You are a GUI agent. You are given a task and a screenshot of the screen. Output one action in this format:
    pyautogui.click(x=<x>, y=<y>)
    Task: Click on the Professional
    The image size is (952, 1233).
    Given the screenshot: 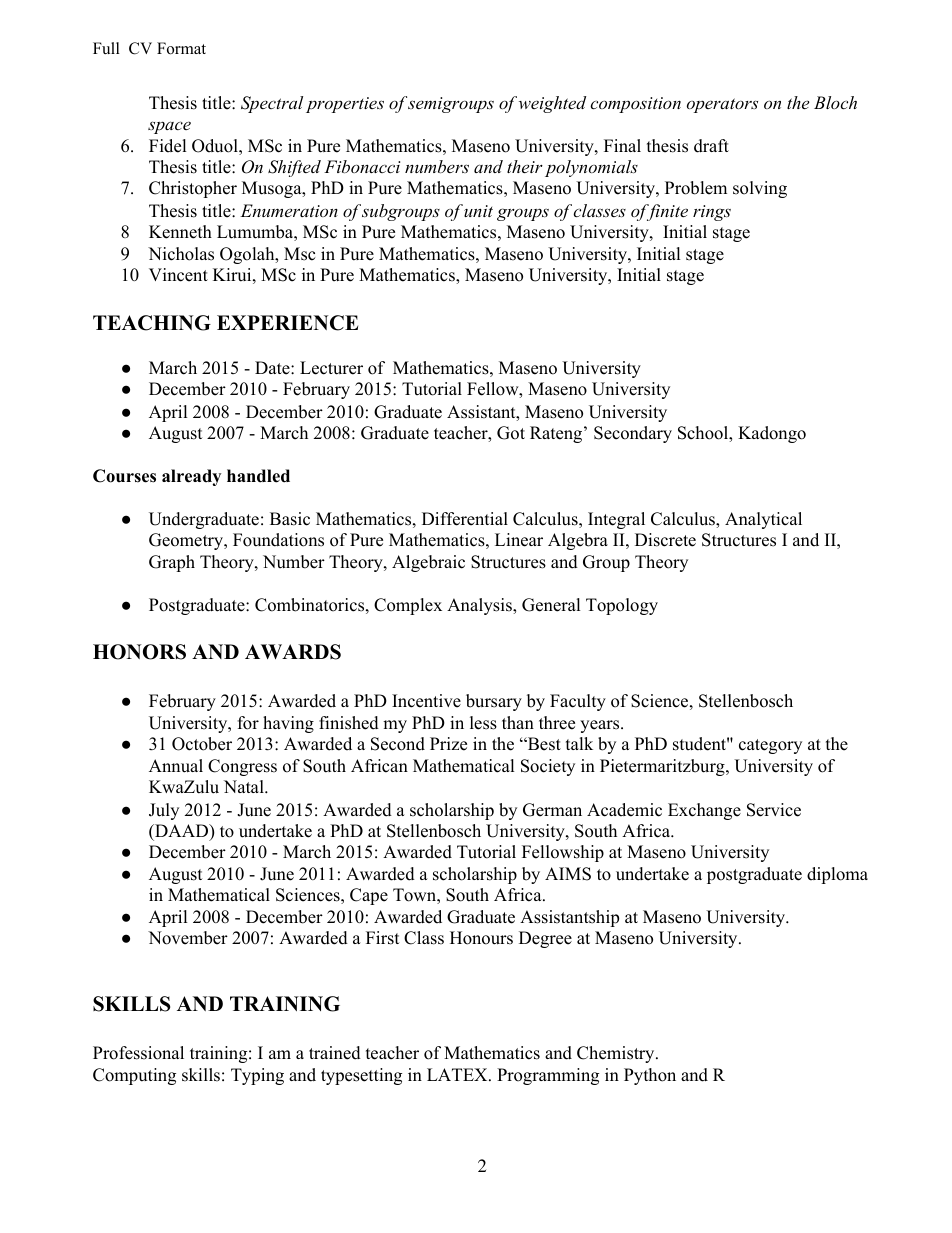 What is the action you would take?
    pyautogui.click(x=138, y=1053)
